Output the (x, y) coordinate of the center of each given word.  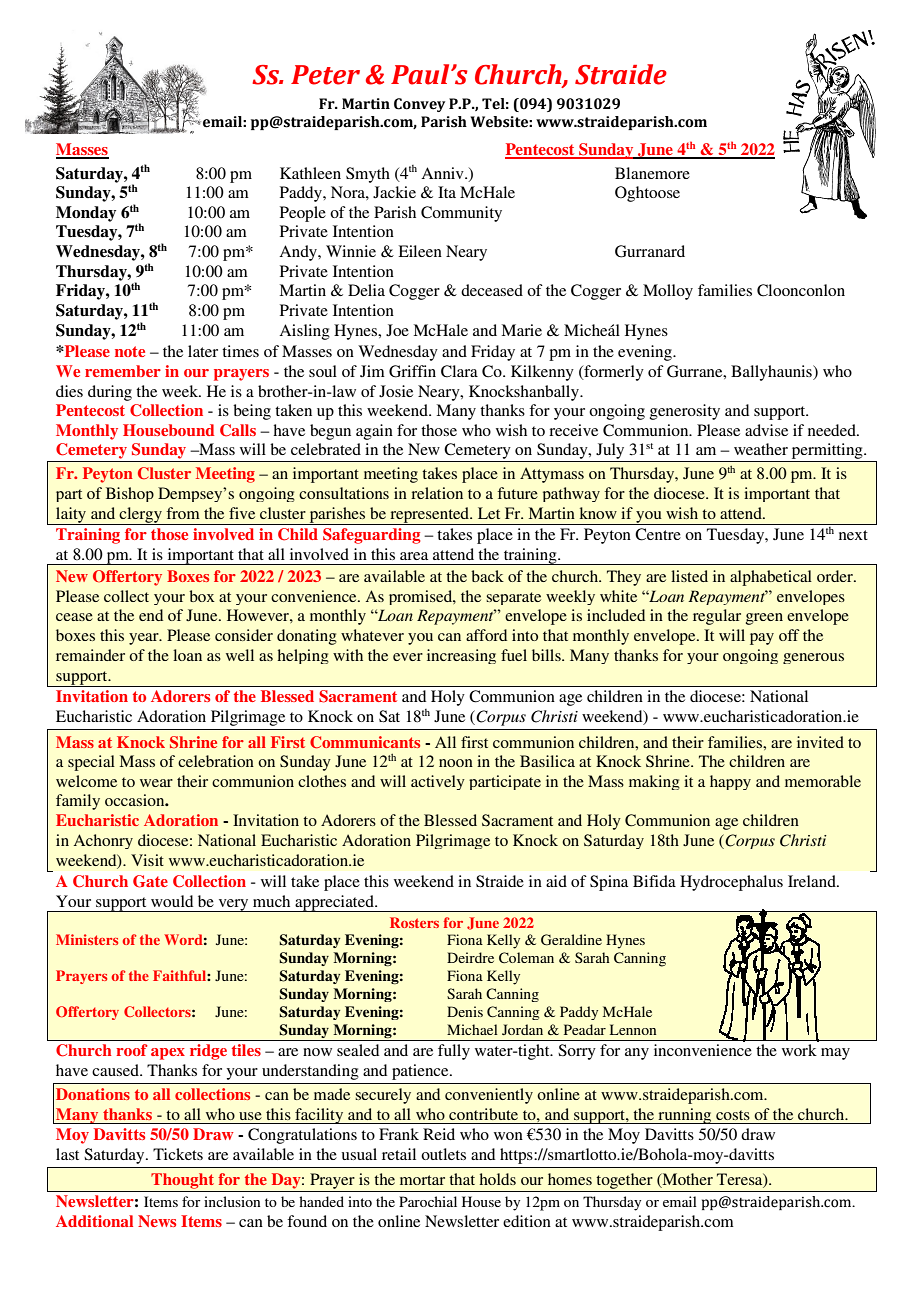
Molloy (668, 292)
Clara (459, 371)
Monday (86, 214)
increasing (461, 656)
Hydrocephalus (731, 883)
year (145, 639)
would (172, 901)
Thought (182, 1181)
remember (123, 371)
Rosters (414, 922)
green (764, 619)
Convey (419, 105)
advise (766, 430)
